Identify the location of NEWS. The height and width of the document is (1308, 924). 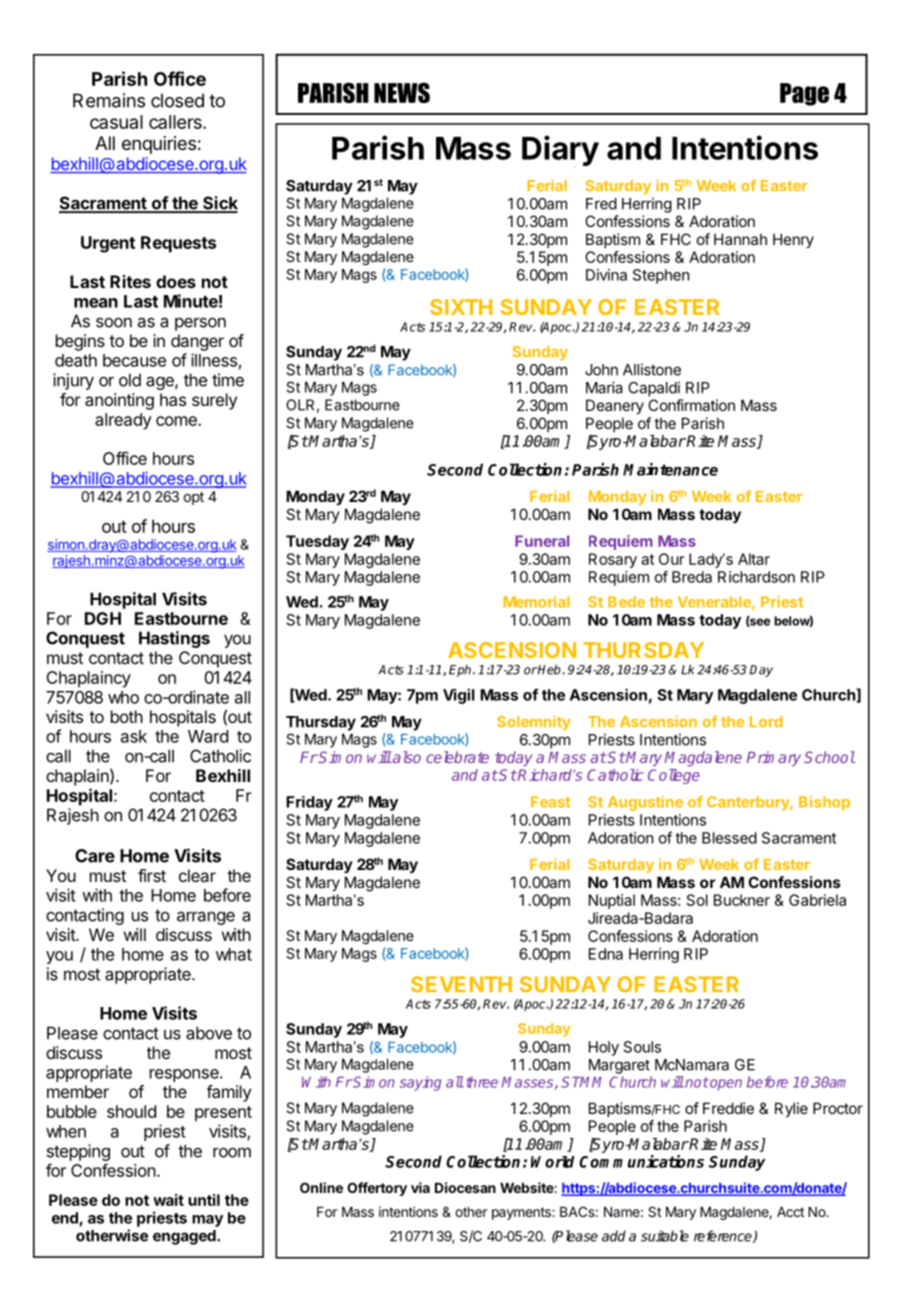
(402, 92).
